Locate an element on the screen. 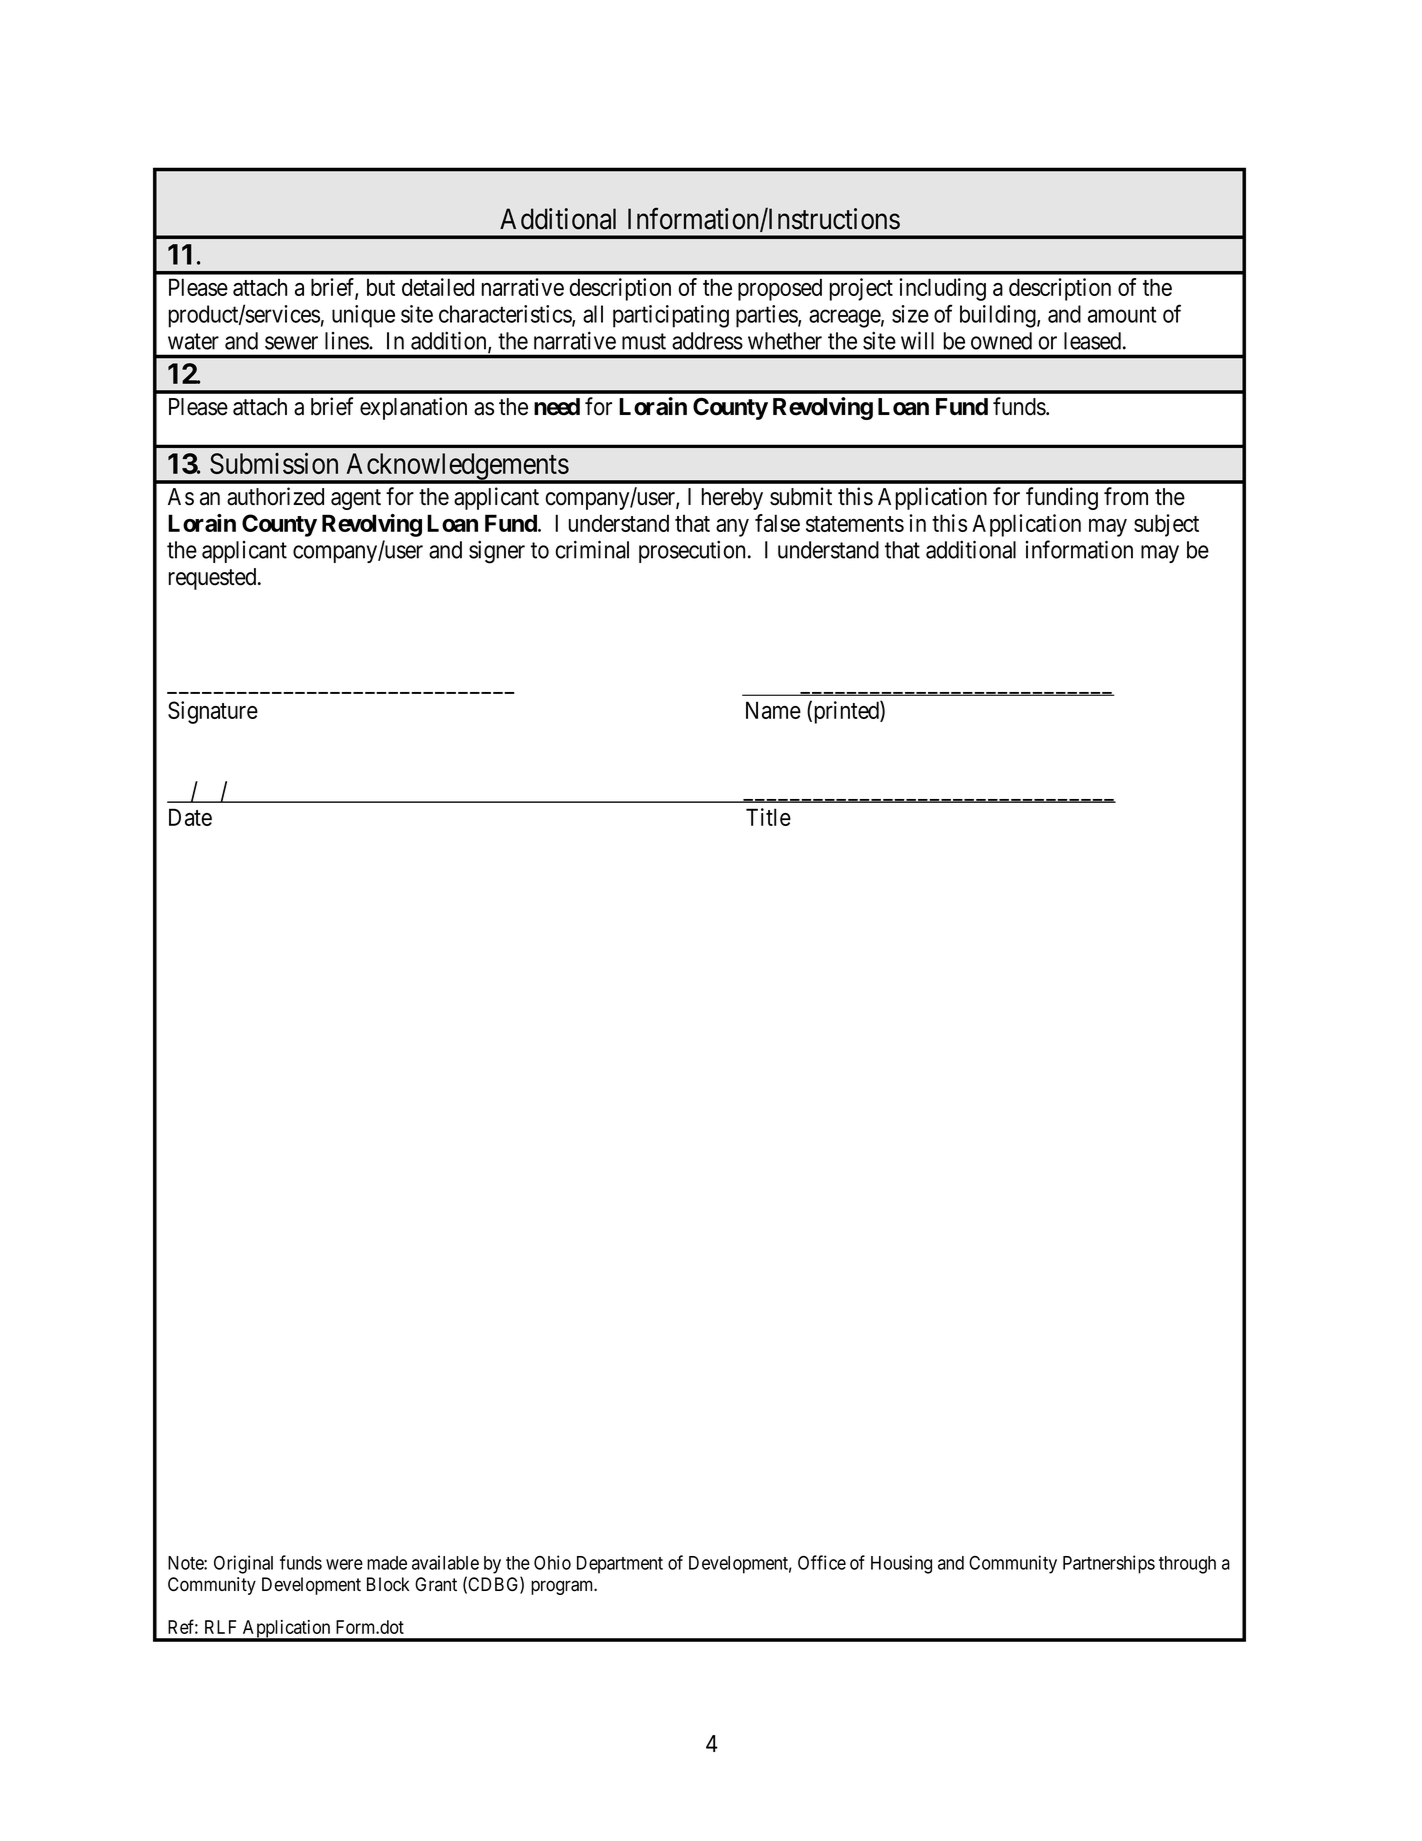 Image resolution: width=1422 pixels, height=1841 pixels. Date is located at coordinates (190, 817).
